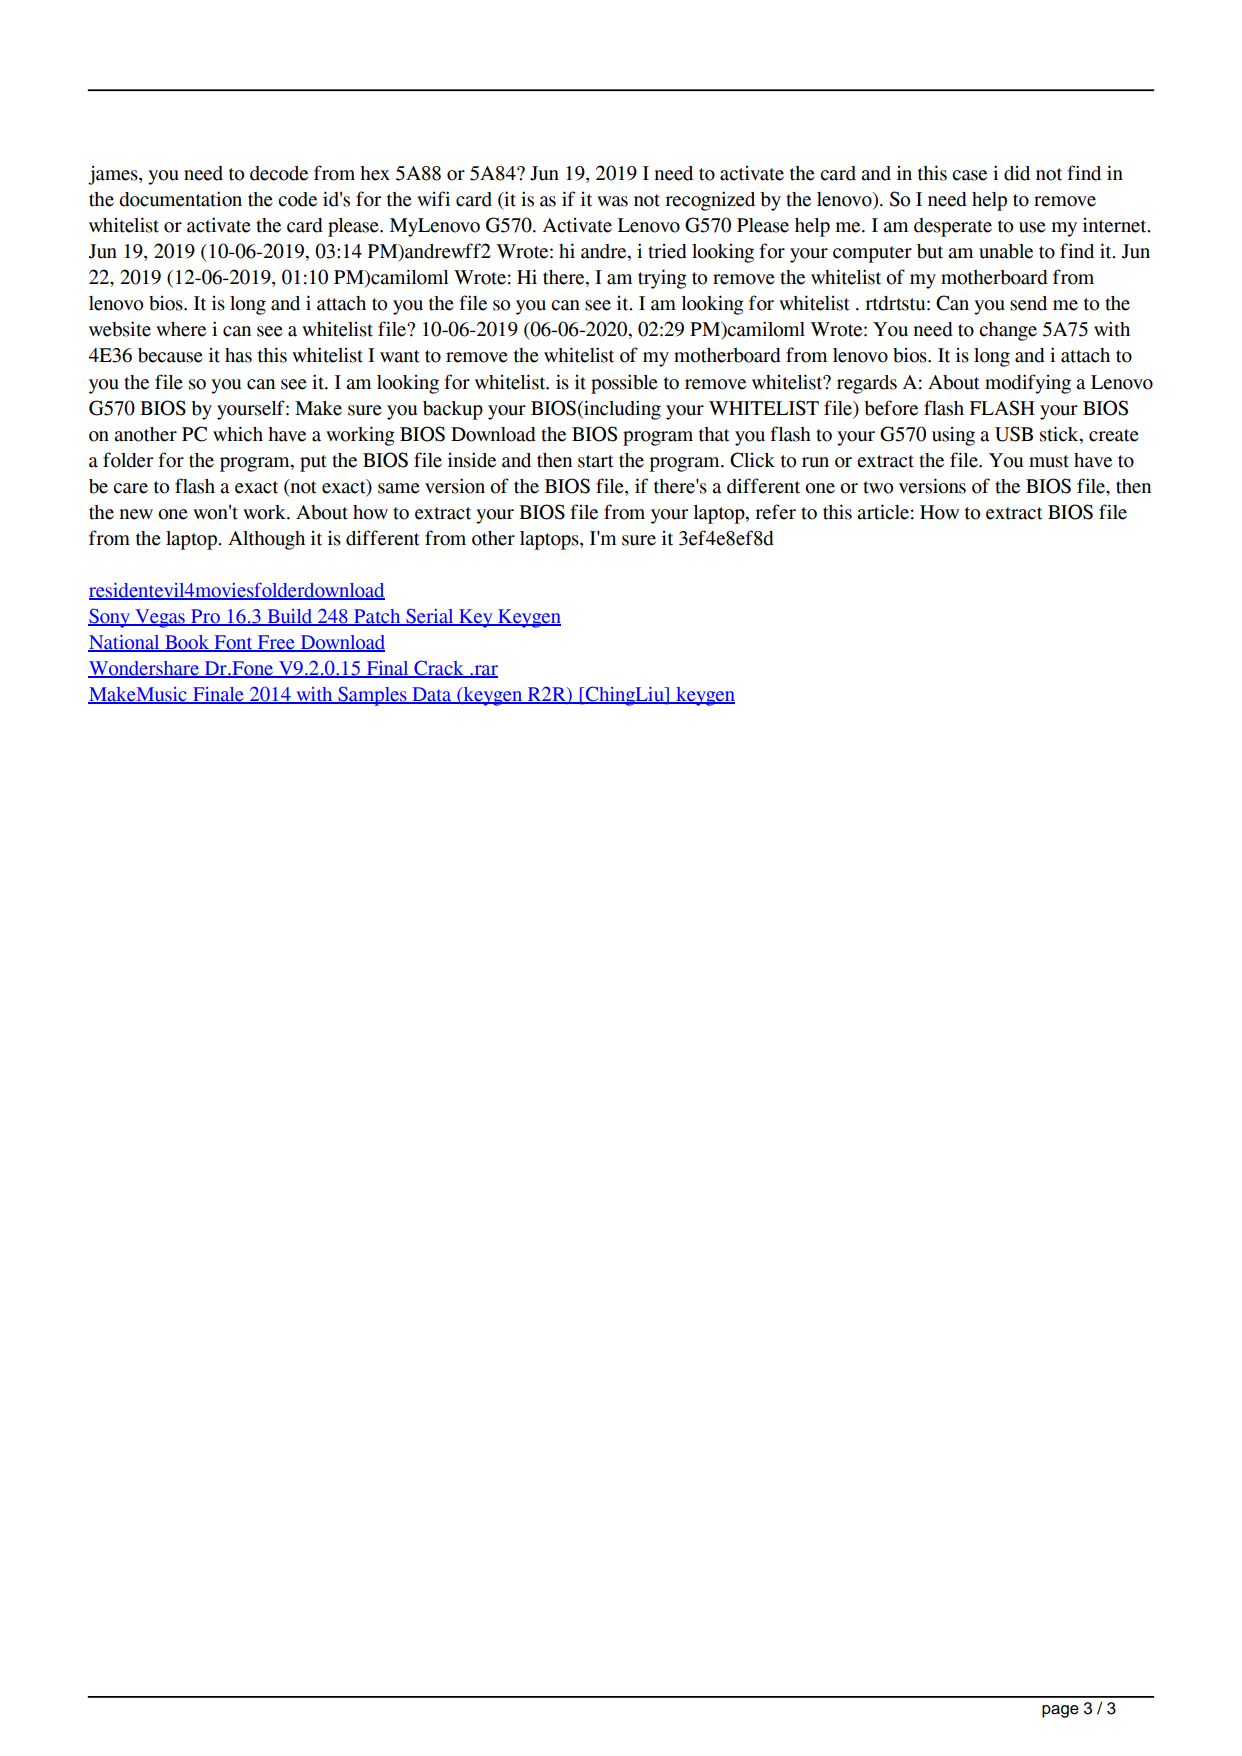  Describe the element at coordinates (878, 487) in the screenshot. I see `two` at that location.
